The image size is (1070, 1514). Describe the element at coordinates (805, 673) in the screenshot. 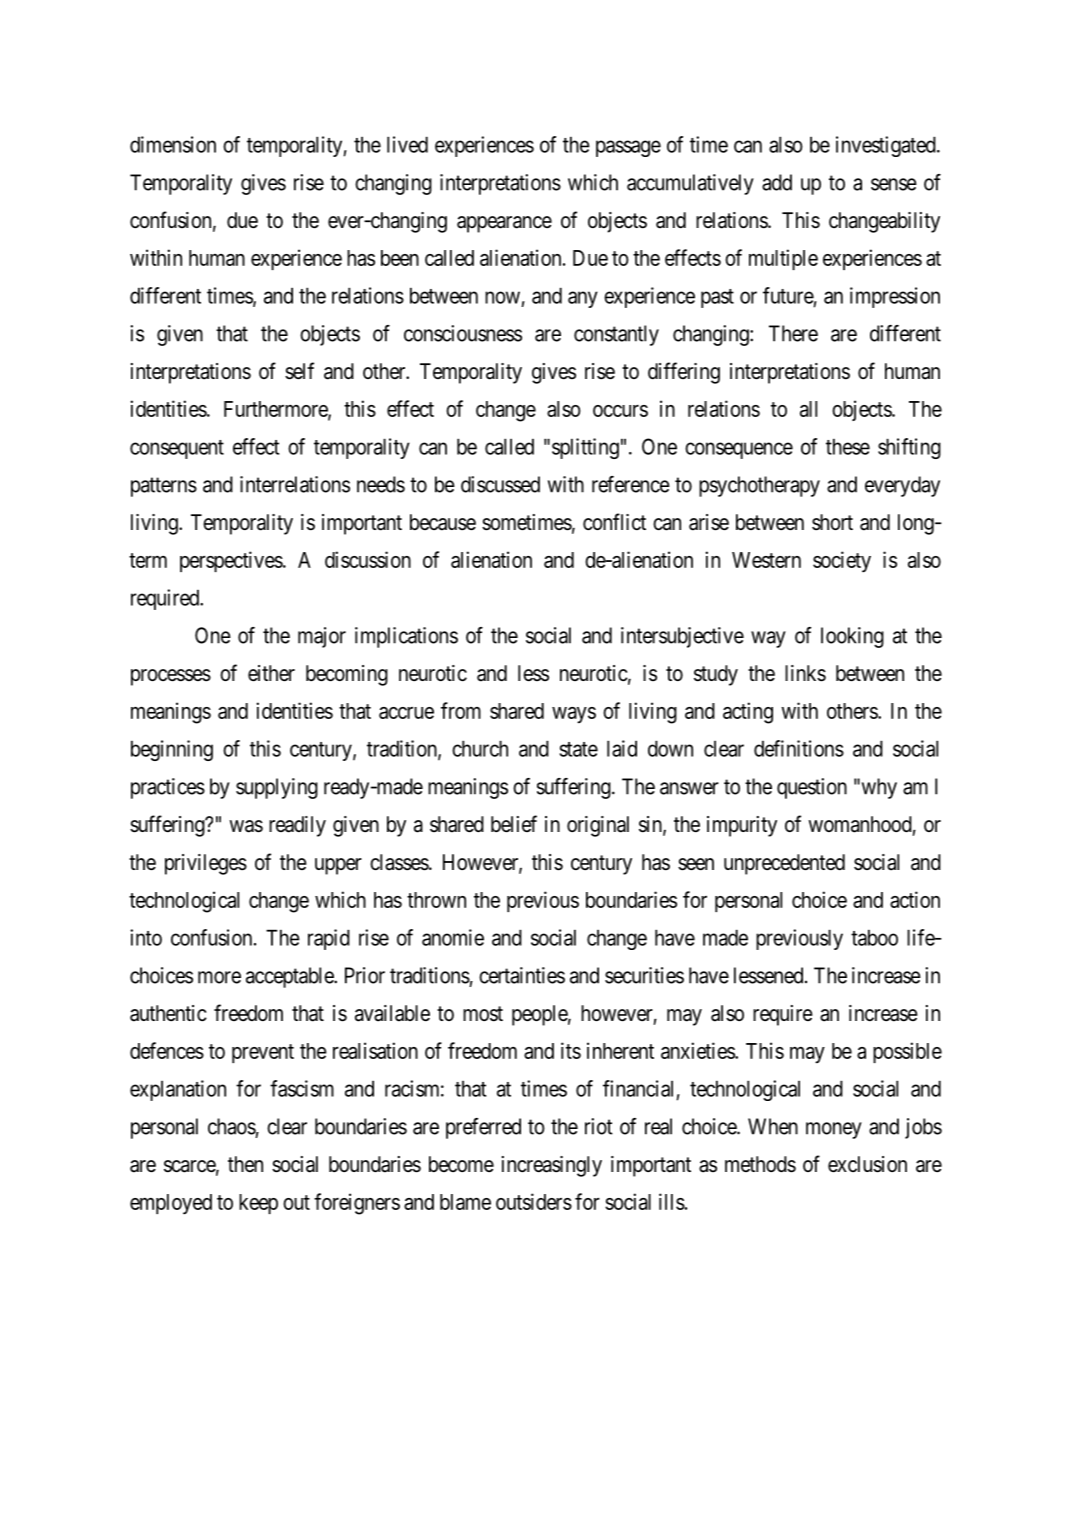

I see `links` at that location.
